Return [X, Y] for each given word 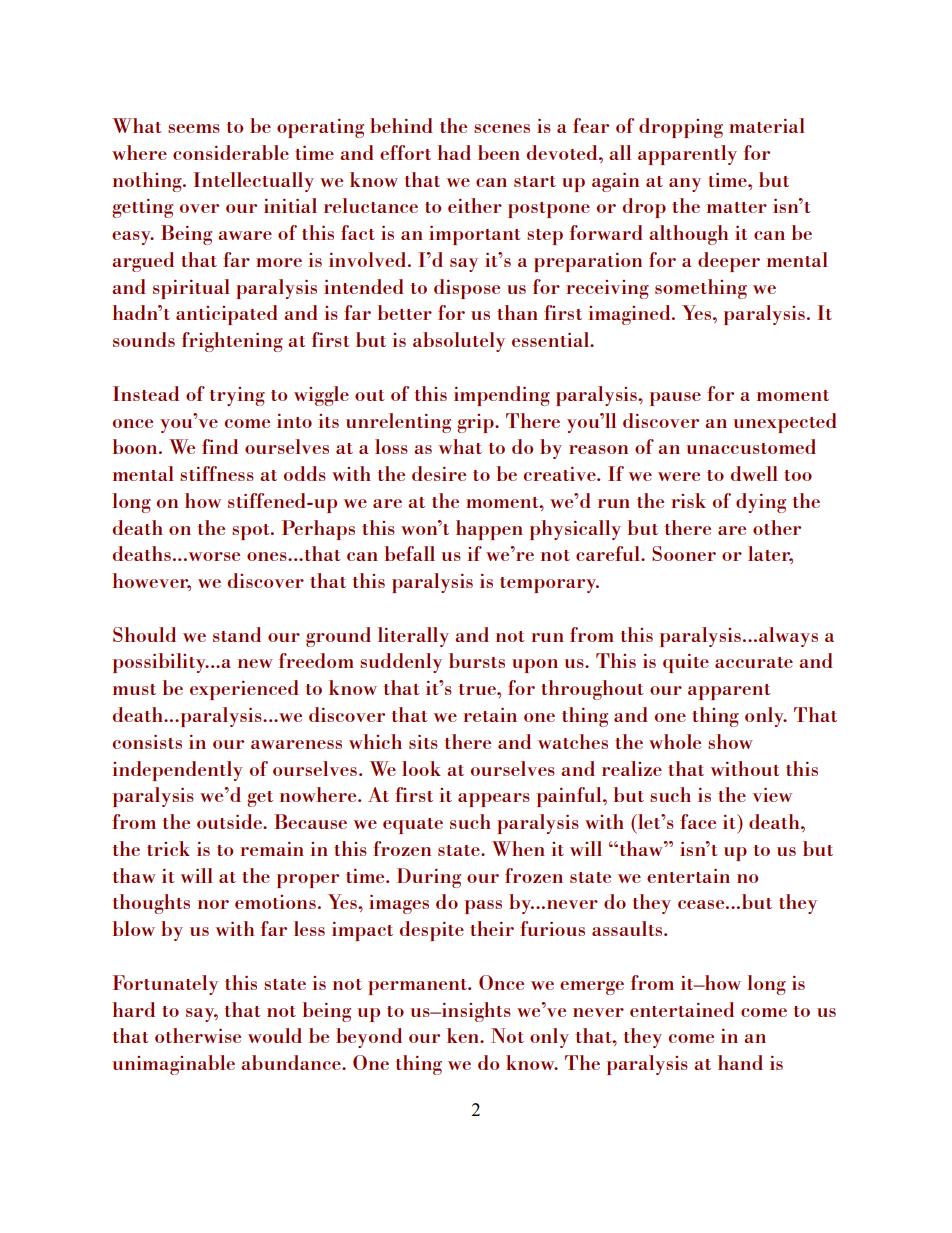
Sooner [684, 553]
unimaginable [173, 1065]
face [698, 821]
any [685, 185]
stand [237, 634]
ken [464, 1035]
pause [675, 399]
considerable [231, 152]
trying [237, 396]
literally [413, 637]
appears [494, 800]
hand [740, 1062]
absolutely [459, 342]
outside [230, 821]
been [499, 152]
